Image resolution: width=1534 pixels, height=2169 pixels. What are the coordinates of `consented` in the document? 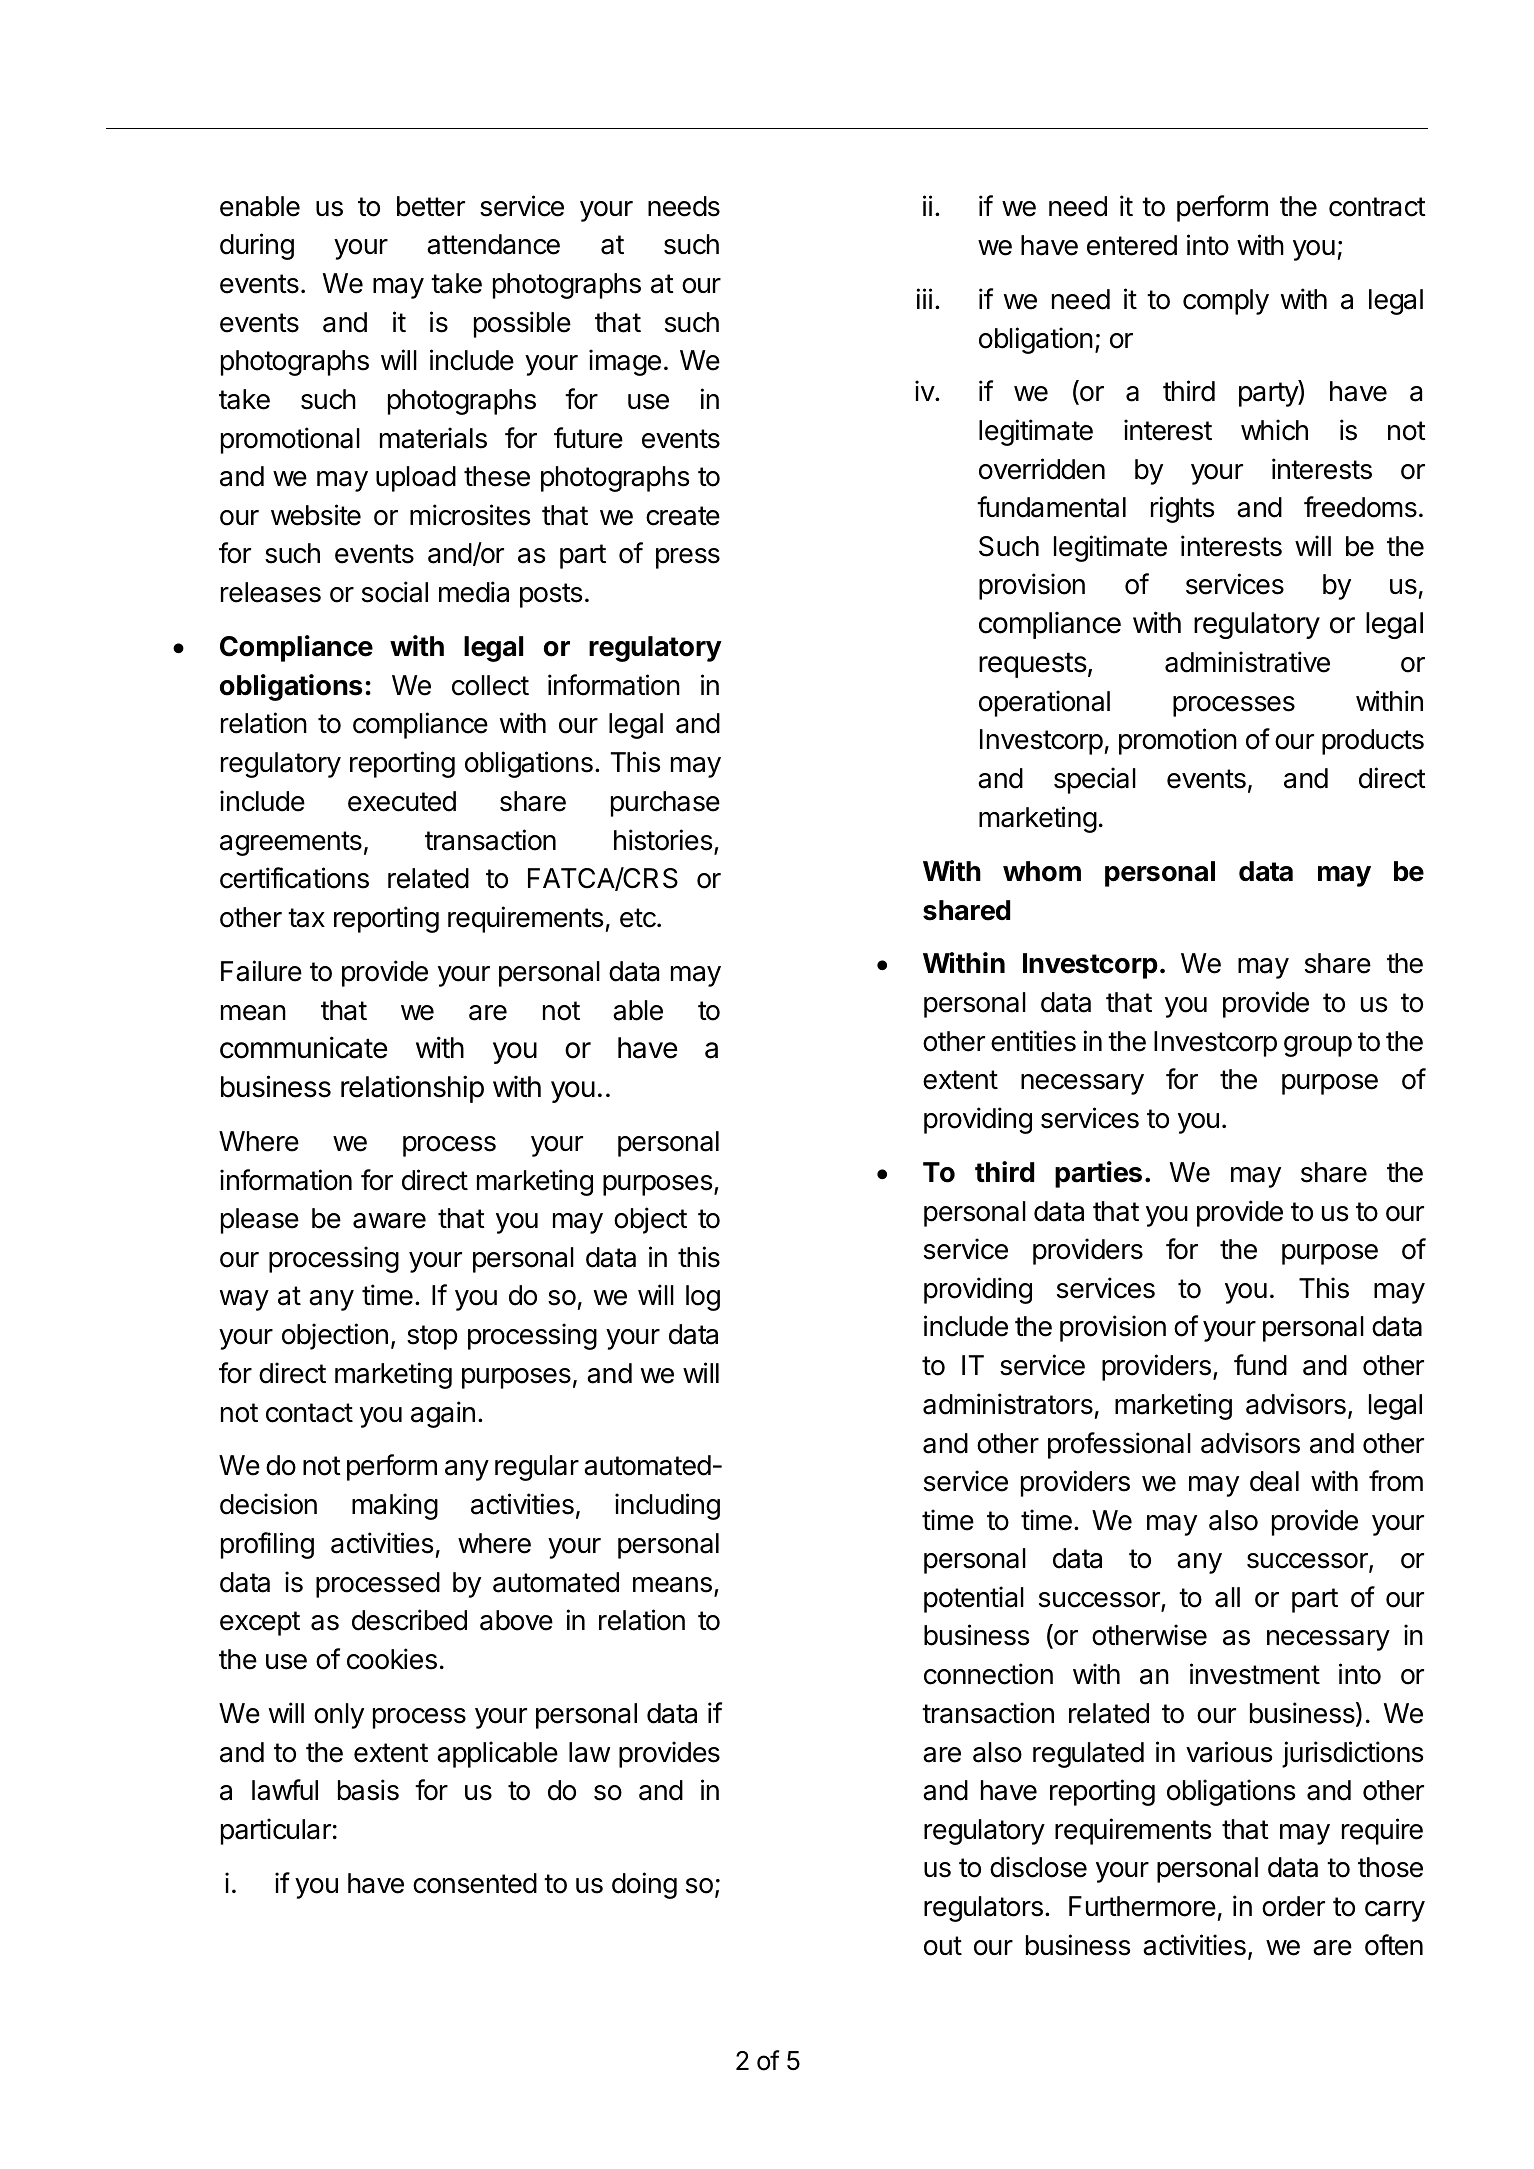 It's located at (475, 1883).
